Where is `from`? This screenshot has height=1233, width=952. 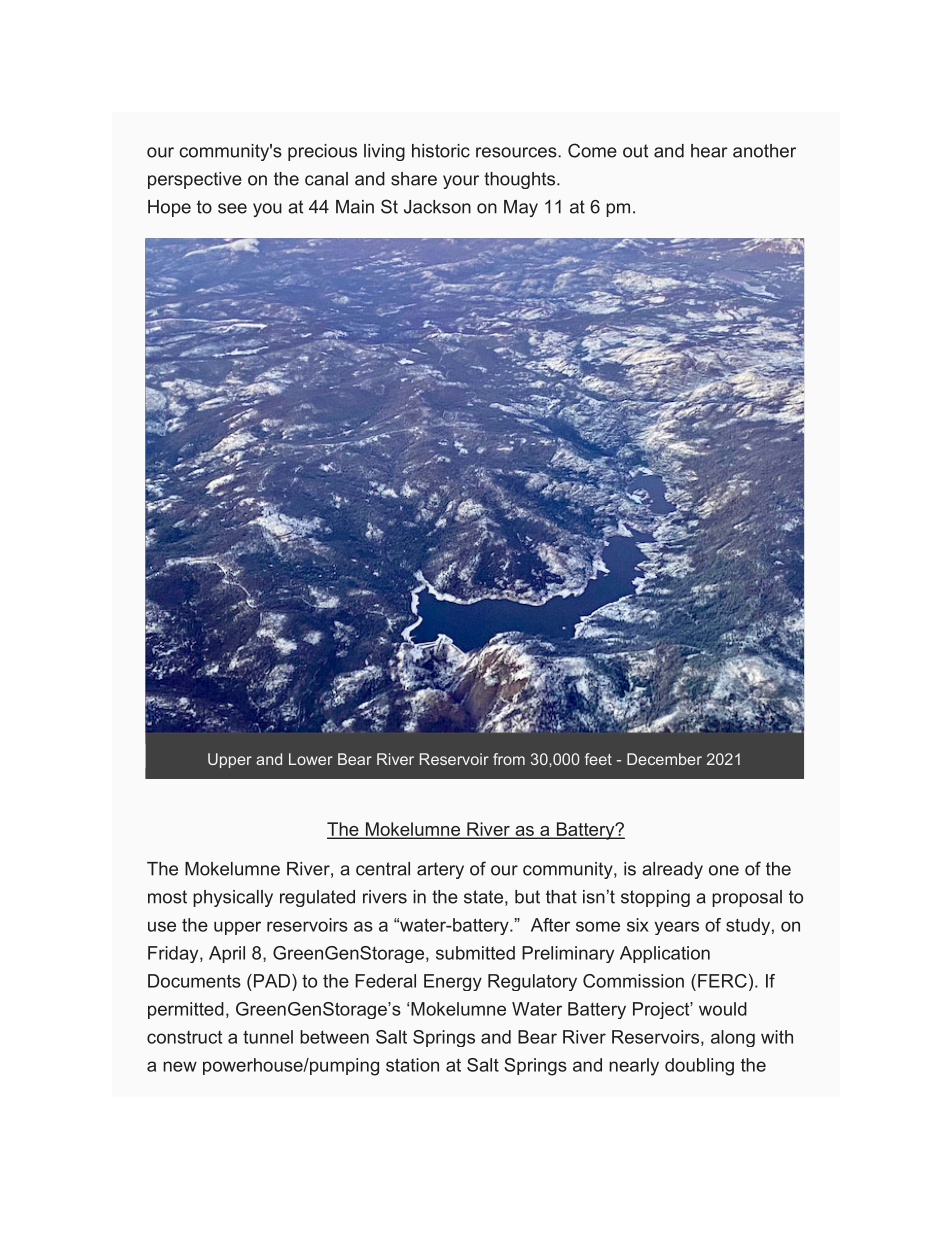 from is located at coordinates (509, 759).
